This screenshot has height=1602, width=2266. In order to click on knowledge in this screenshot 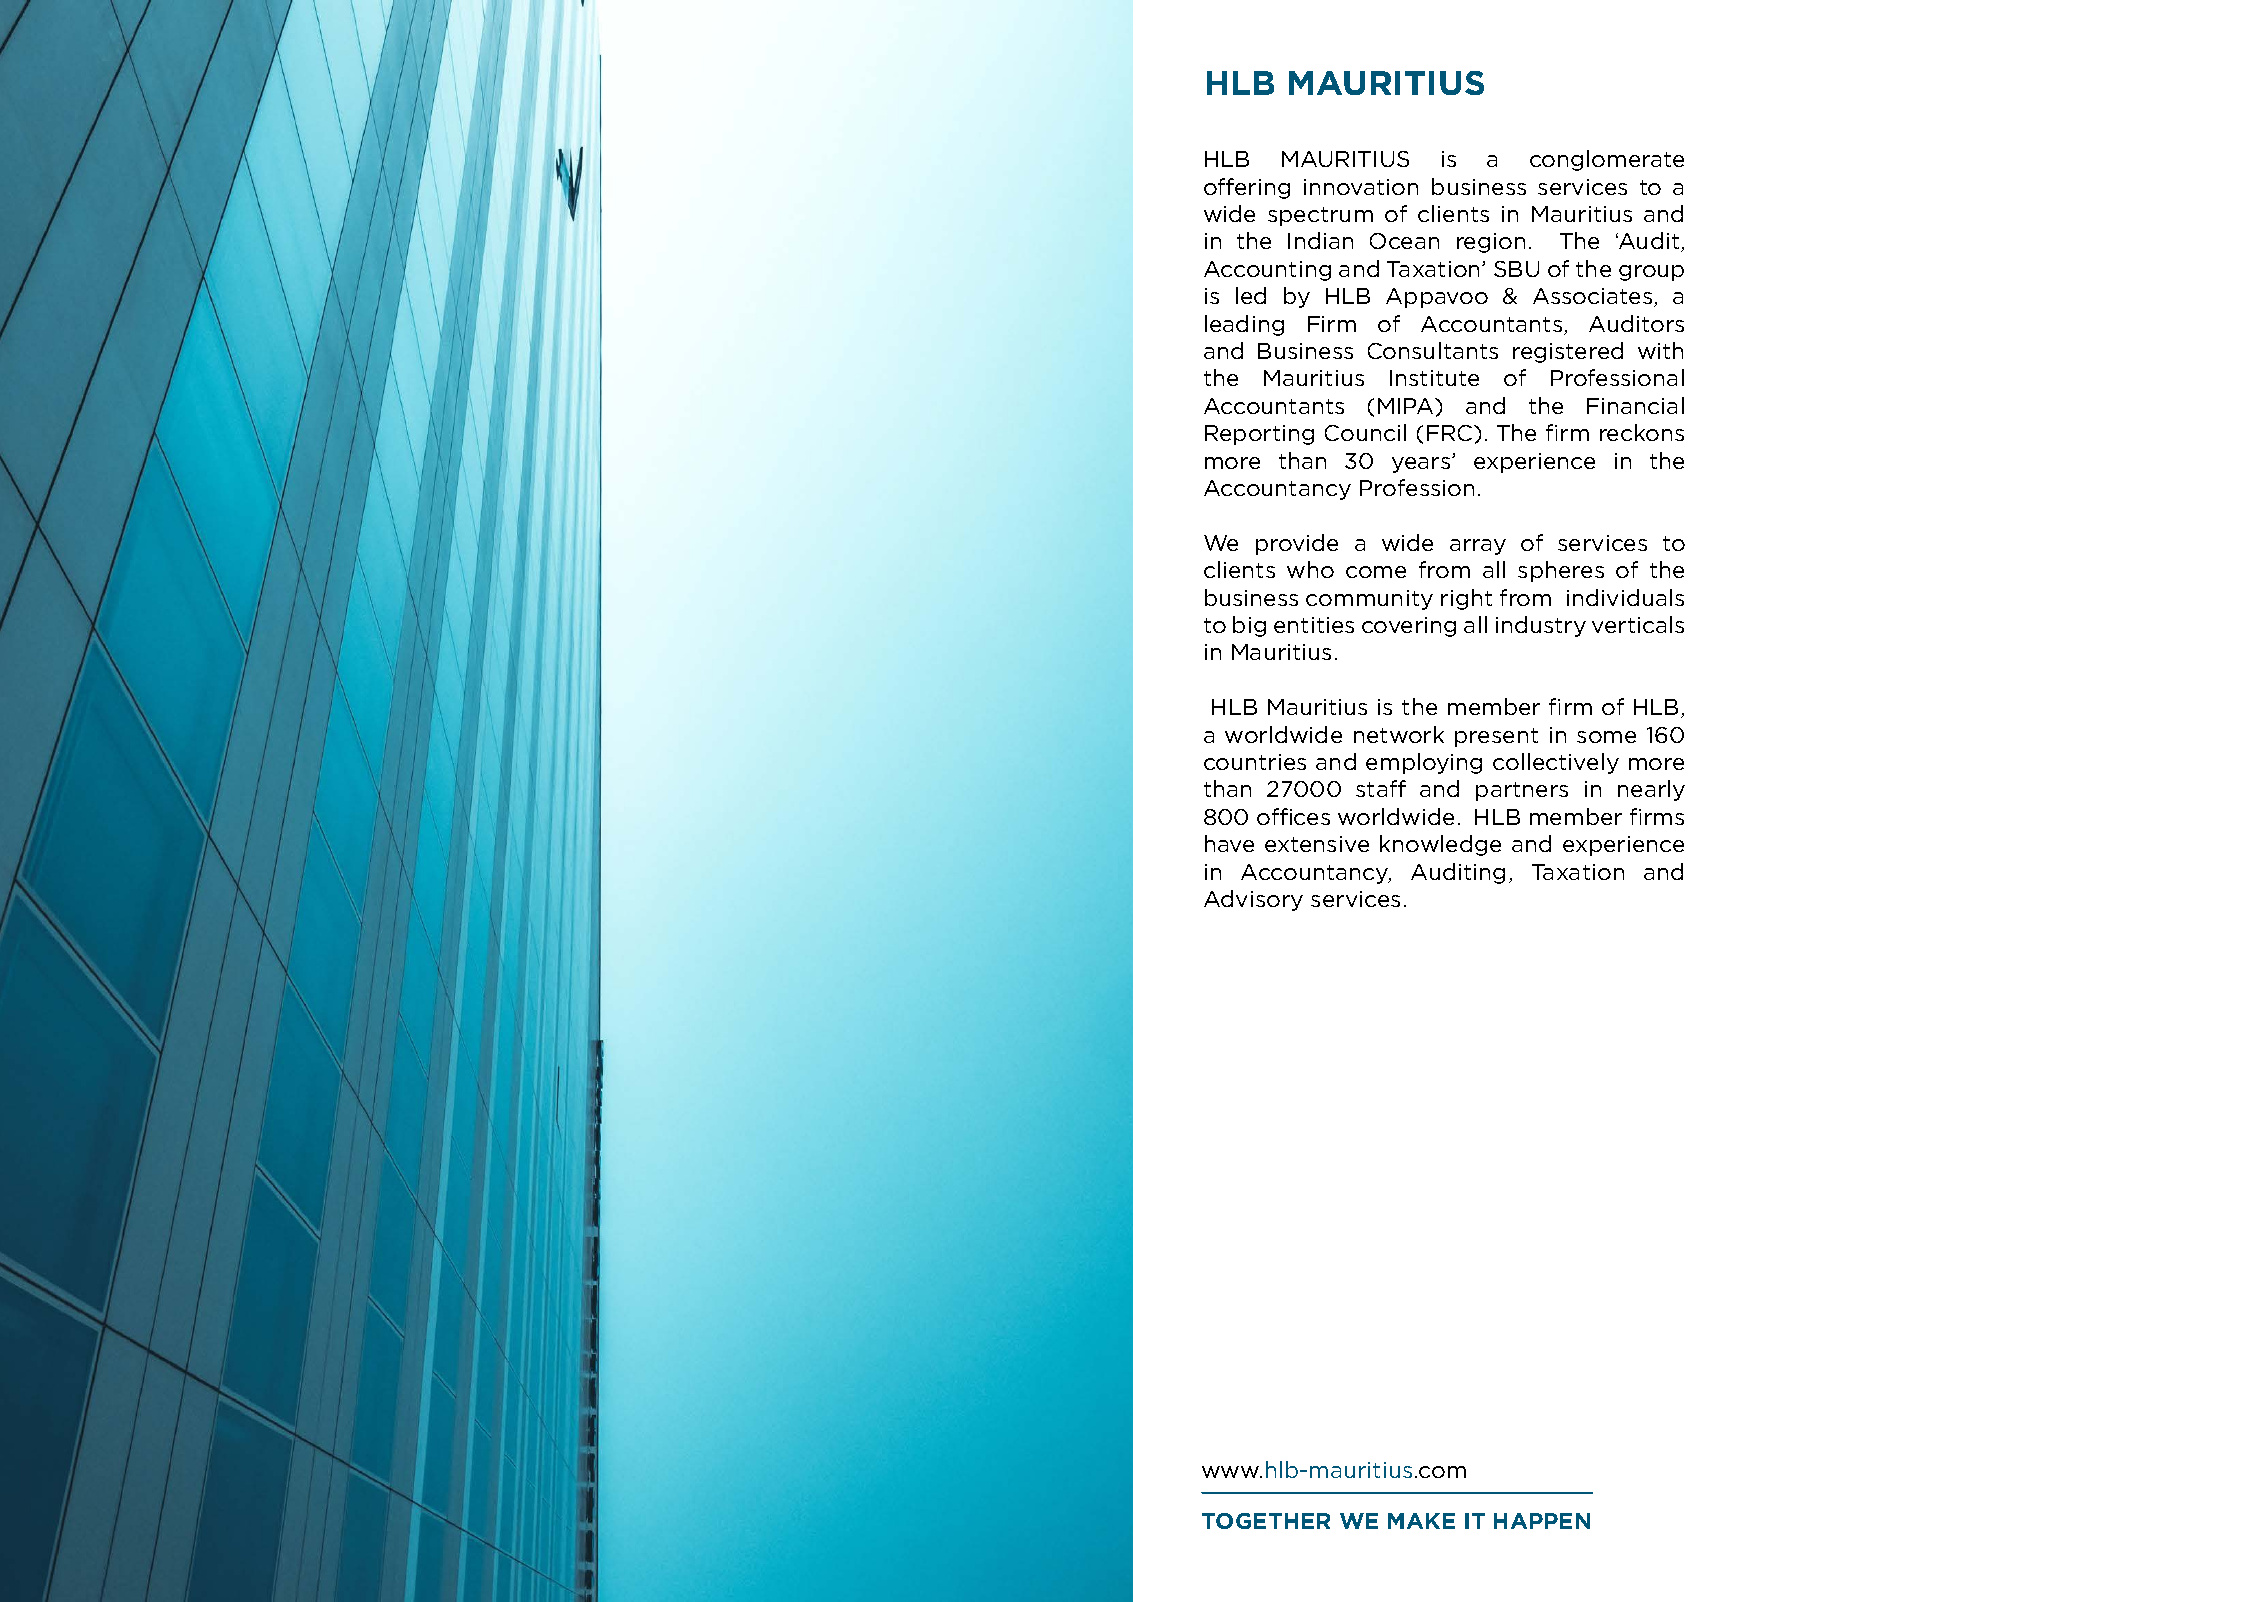, I will do `click(1440, 845)`.
